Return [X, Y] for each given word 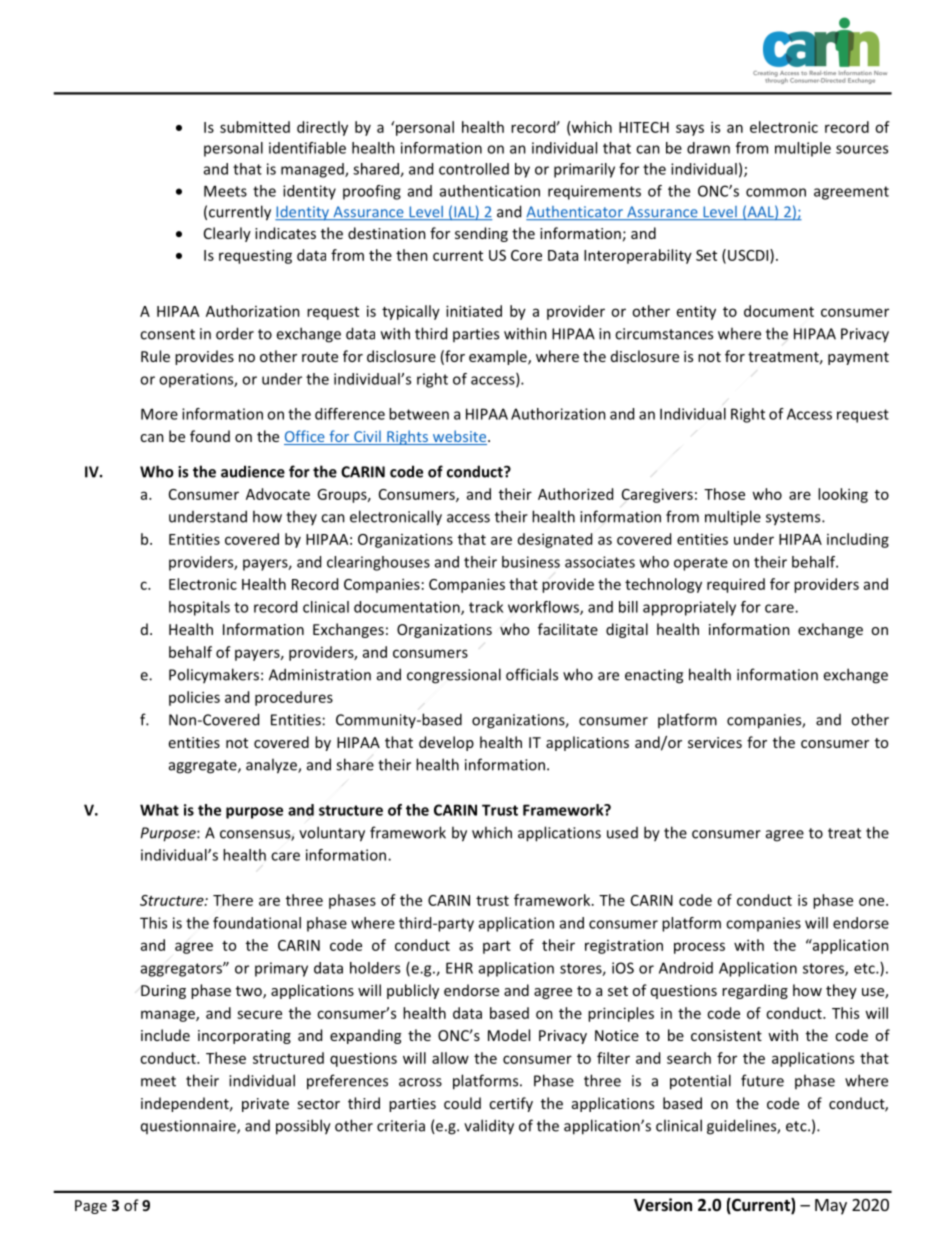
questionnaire [189, 1127]
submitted [255, 127]
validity [489, 1127]
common [776, 192]
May [831, 1207]
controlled [474, 169]
